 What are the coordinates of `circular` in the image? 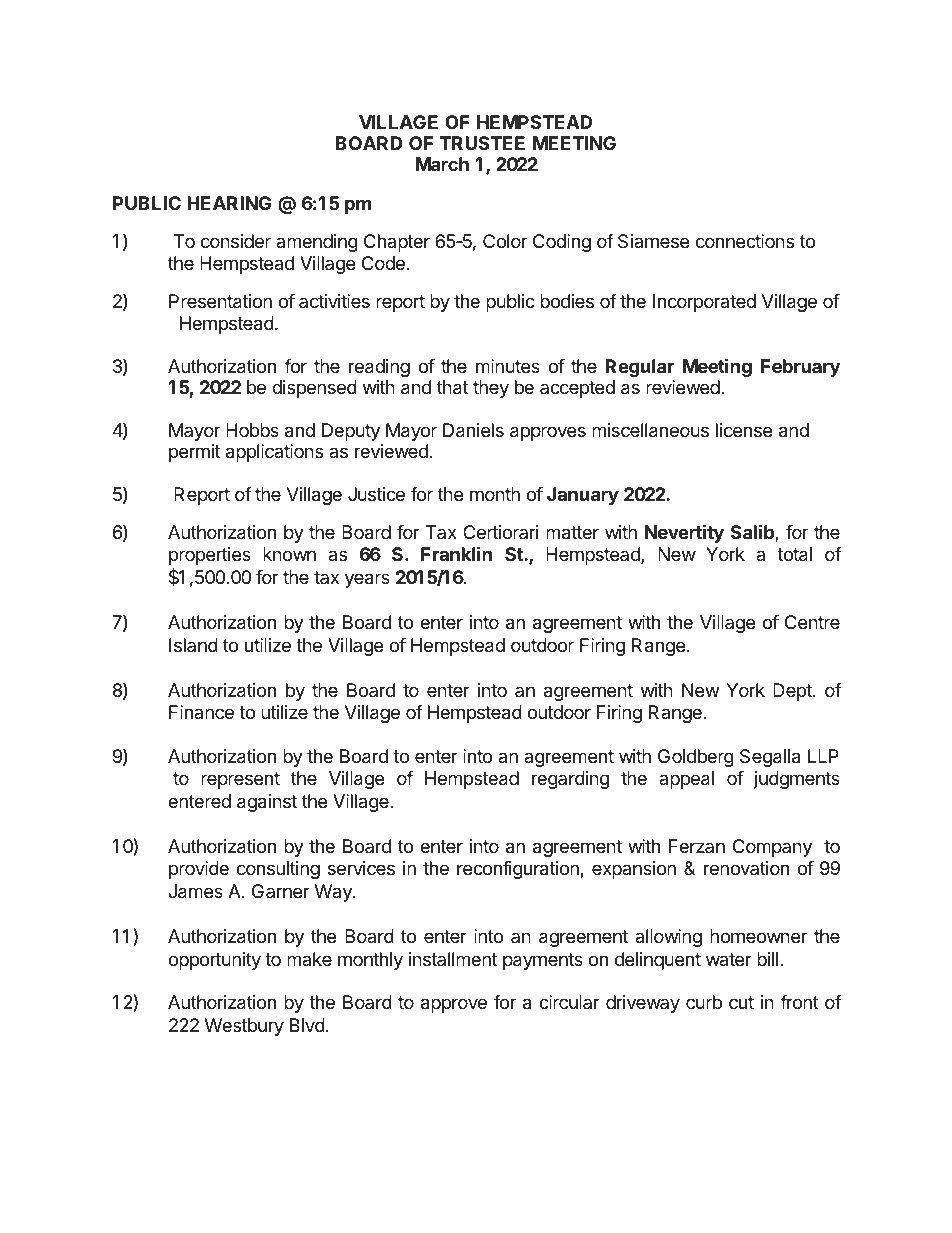 It's located at (569, 1002).
